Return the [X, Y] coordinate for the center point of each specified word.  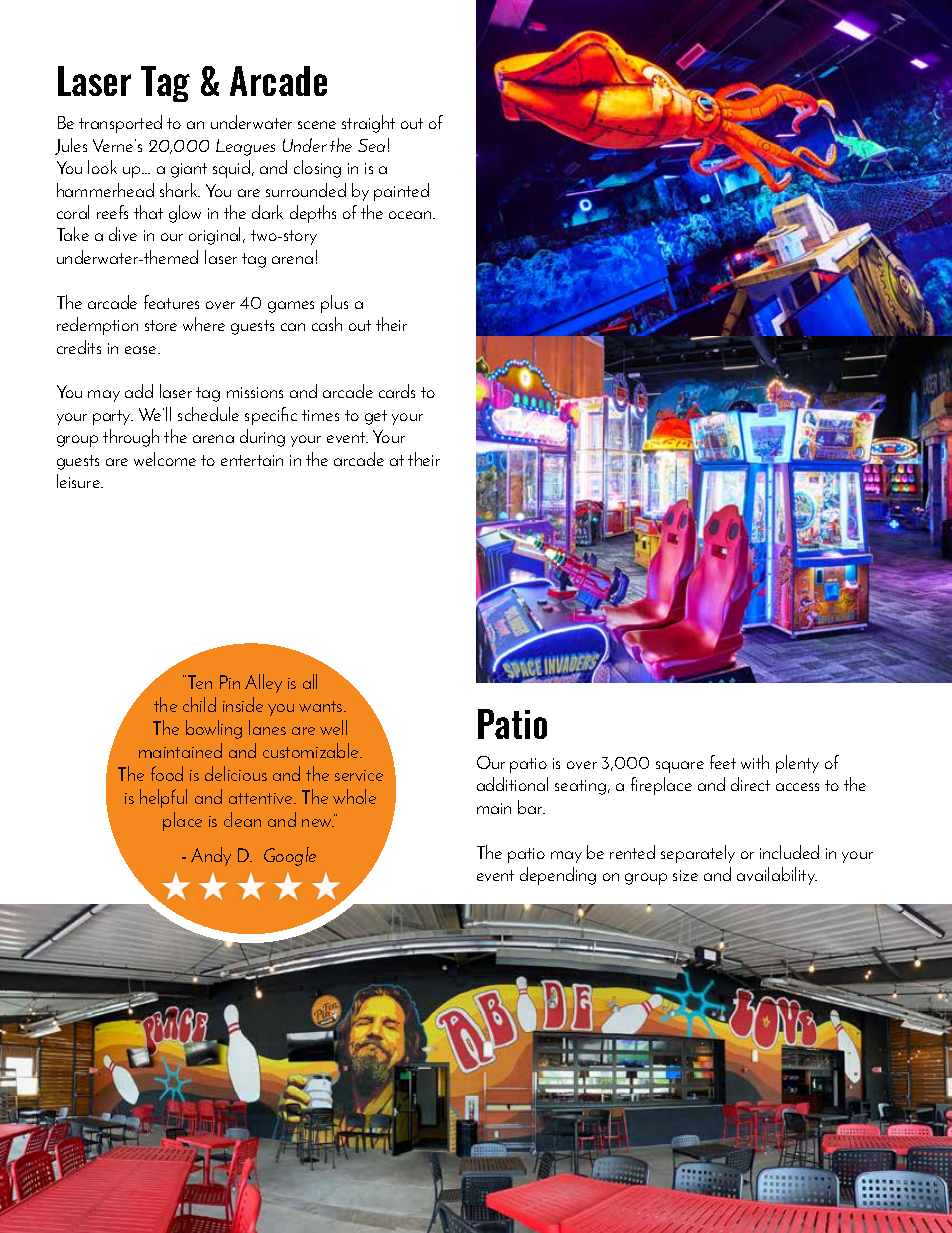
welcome [165, 459]
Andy [211, 856]
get [376, 417]
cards [397, 391]
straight [368, 124]
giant [189, 170]
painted [401, 192]
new [318, 823]
